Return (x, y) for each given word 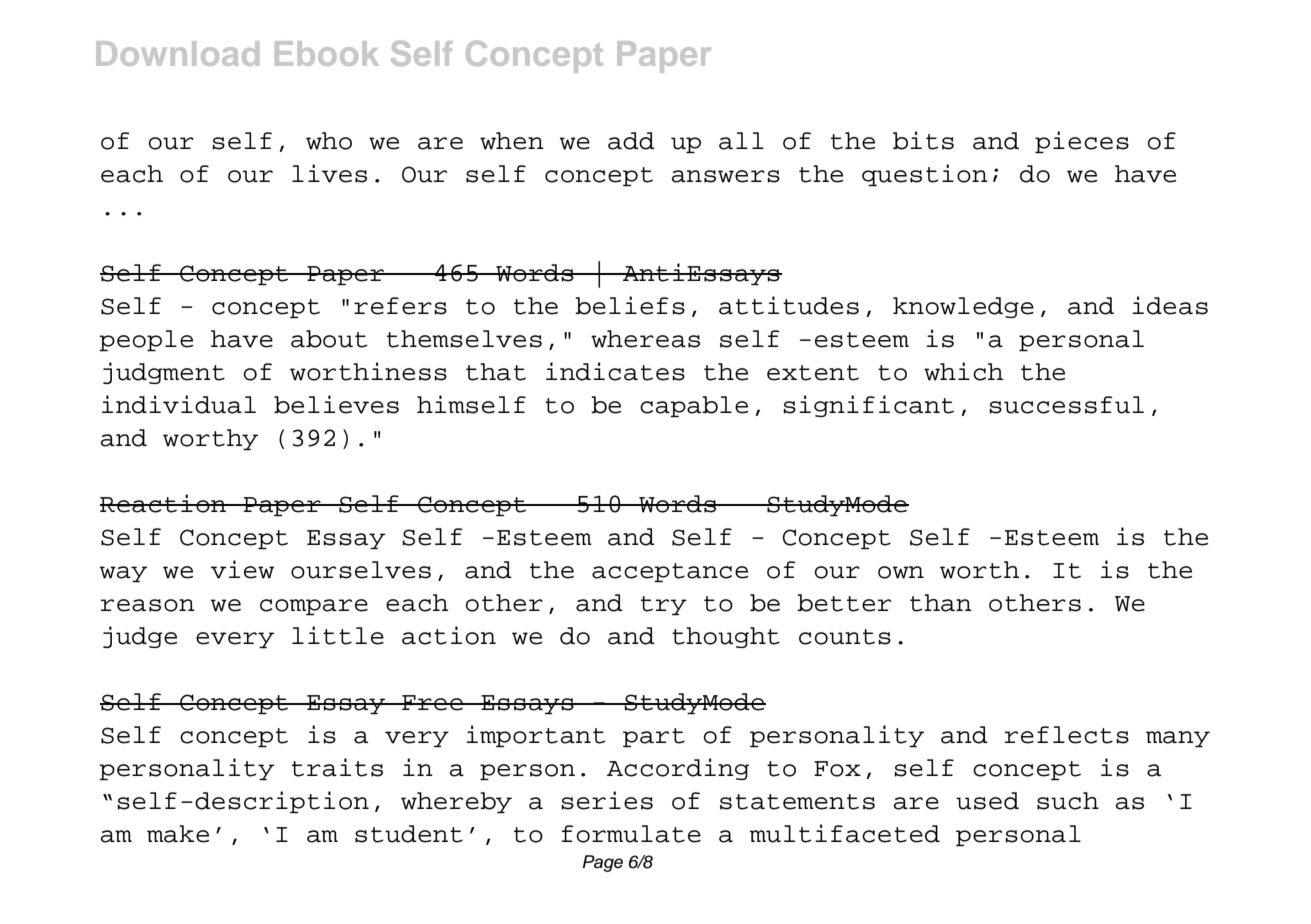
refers (400, 306)
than (941, 603)
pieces (1082, 142)
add (631, 141)
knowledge (963, 307)
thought (726, 637)
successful (1066, 405)
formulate (631, 834)
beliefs (630, 305)
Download (177, 53)
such (1068, 801)
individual (179, 404)
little (338, 635)
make (178, 834)
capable (694, 406)
